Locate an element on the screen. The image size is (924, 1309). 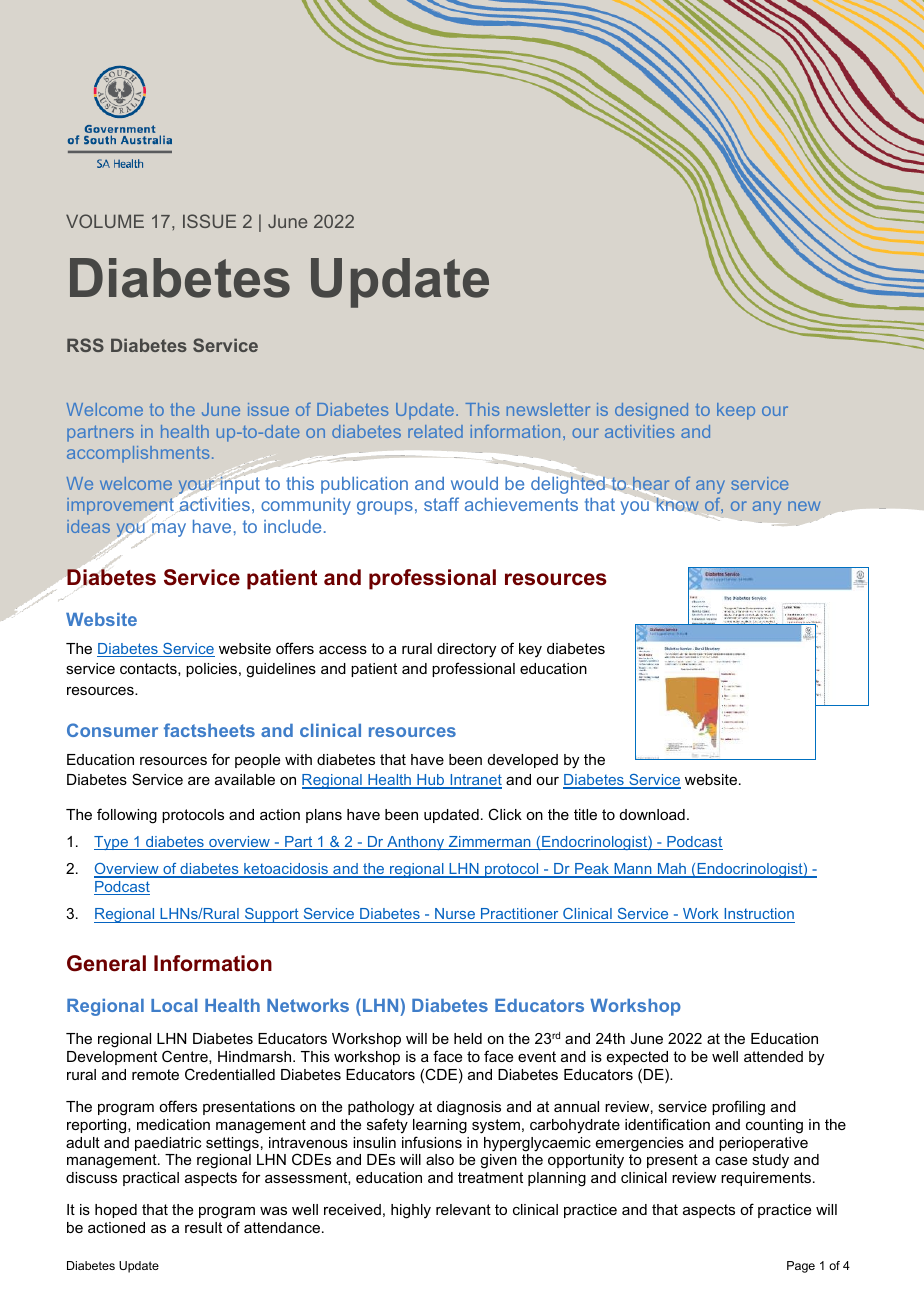
Nurse is located at coordinates (455, 915).
